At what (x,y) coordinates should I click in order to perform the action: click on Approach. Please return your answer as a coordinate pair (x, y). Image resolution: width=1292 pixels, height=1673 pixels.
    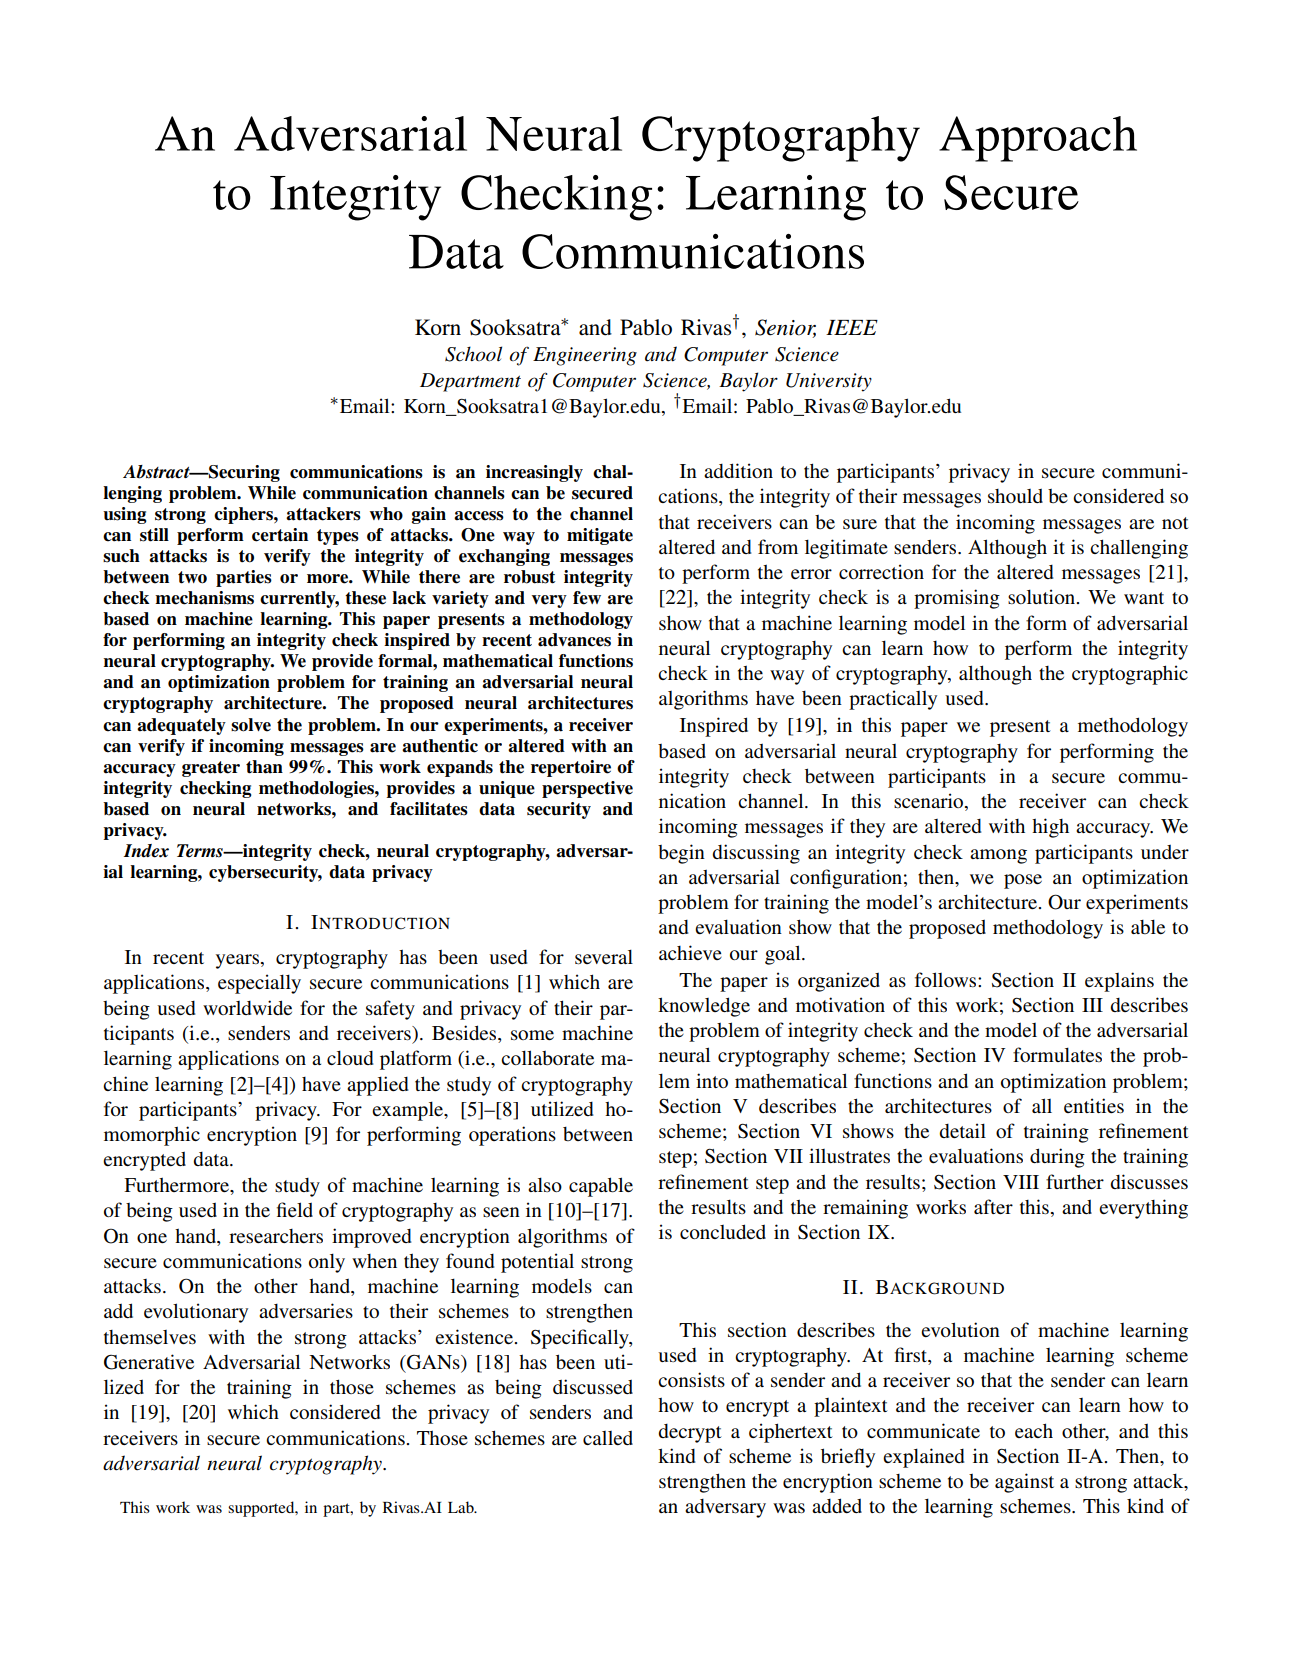
    Looking at the image, I should click on (1038, 139).
